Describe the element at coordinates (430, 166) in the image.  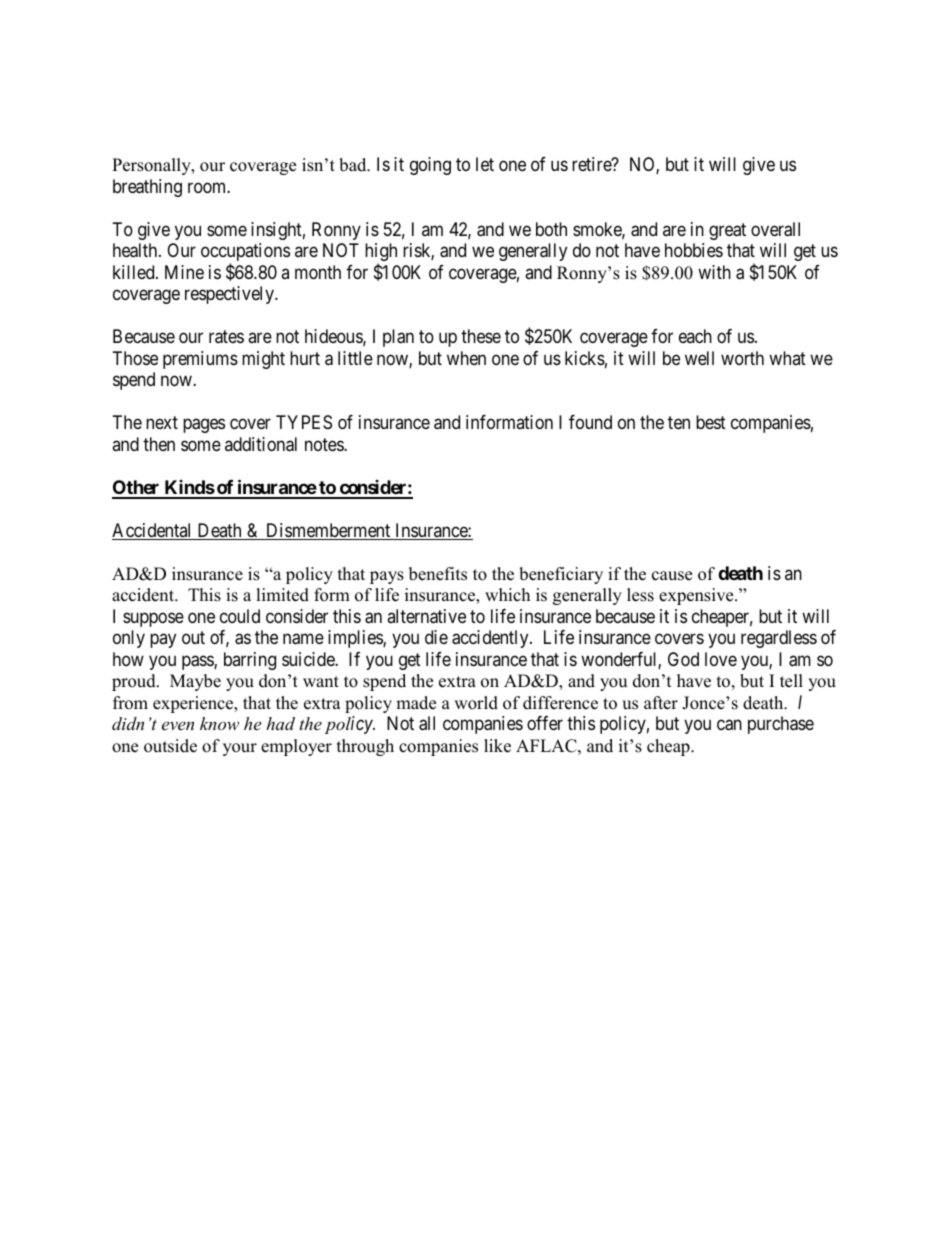
I see `going` at that location.
